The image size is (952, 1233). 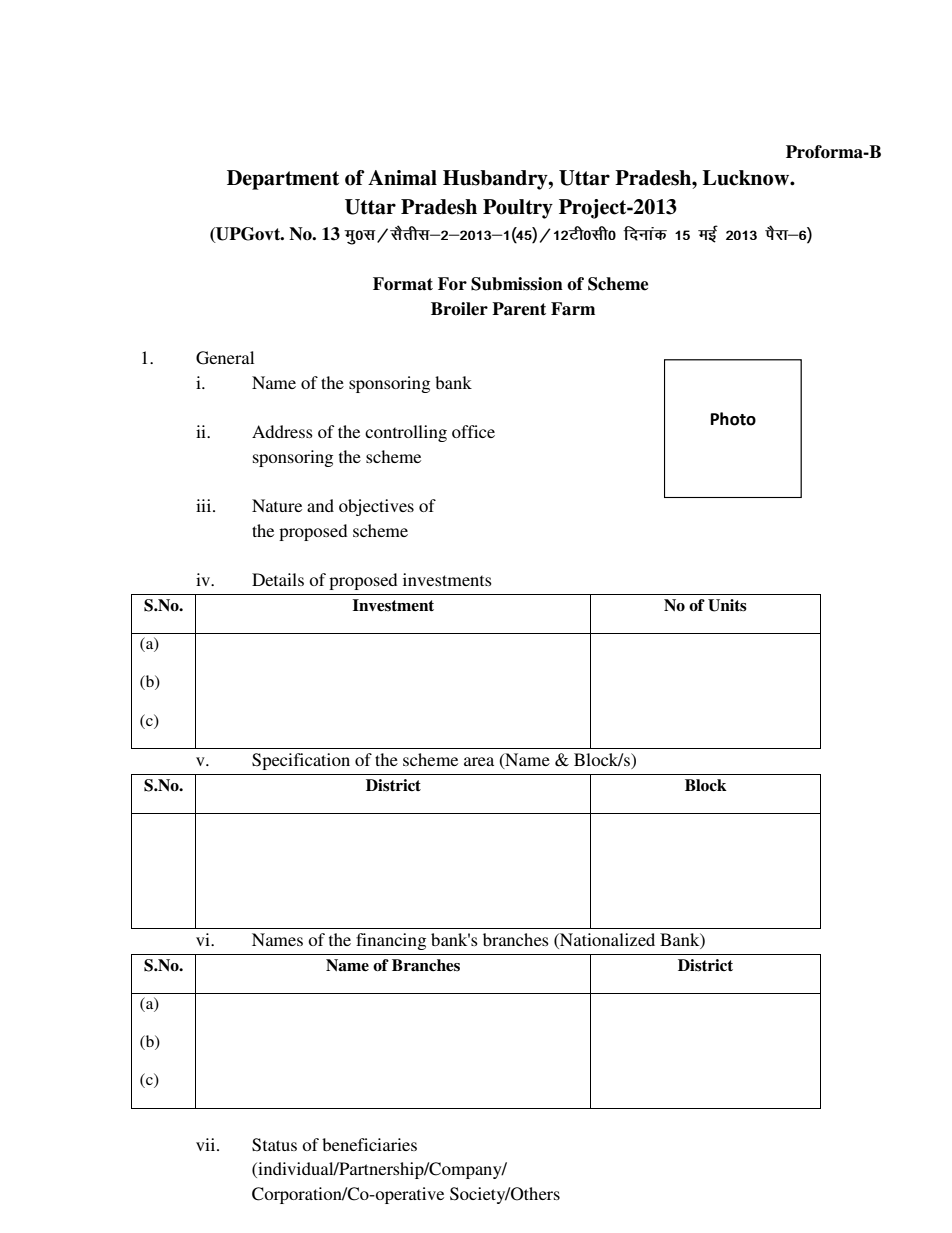 What do you see at coordinates (282, 431) in the screenshot?
I see `Address` at bounding box center [282, 431].
